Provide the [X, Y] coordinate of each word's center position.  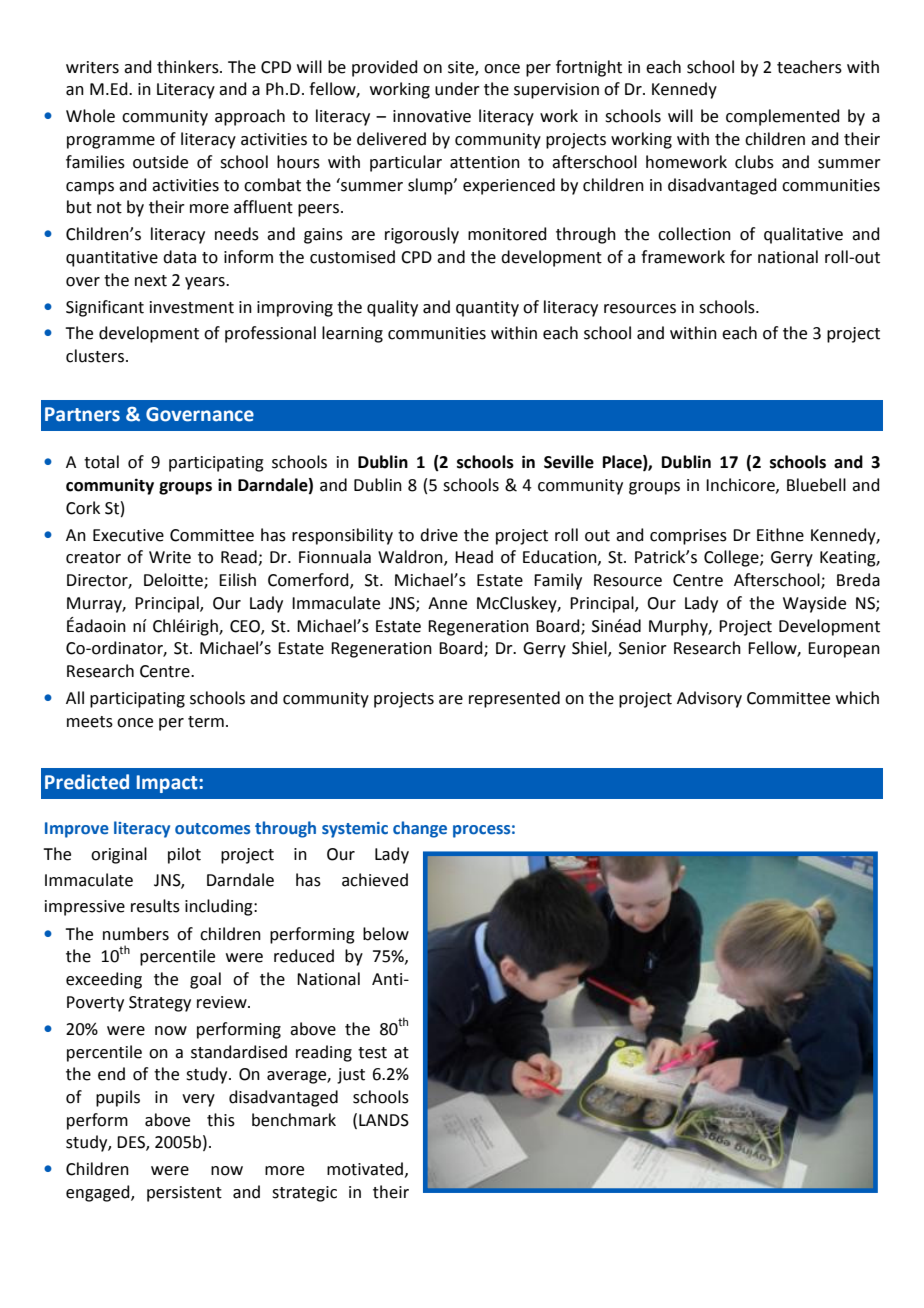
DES [132, 1143]
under [457, 89]
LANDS [384, 1120]
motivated [365, 1169]
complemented [783, 117]
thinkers [189, 67]
